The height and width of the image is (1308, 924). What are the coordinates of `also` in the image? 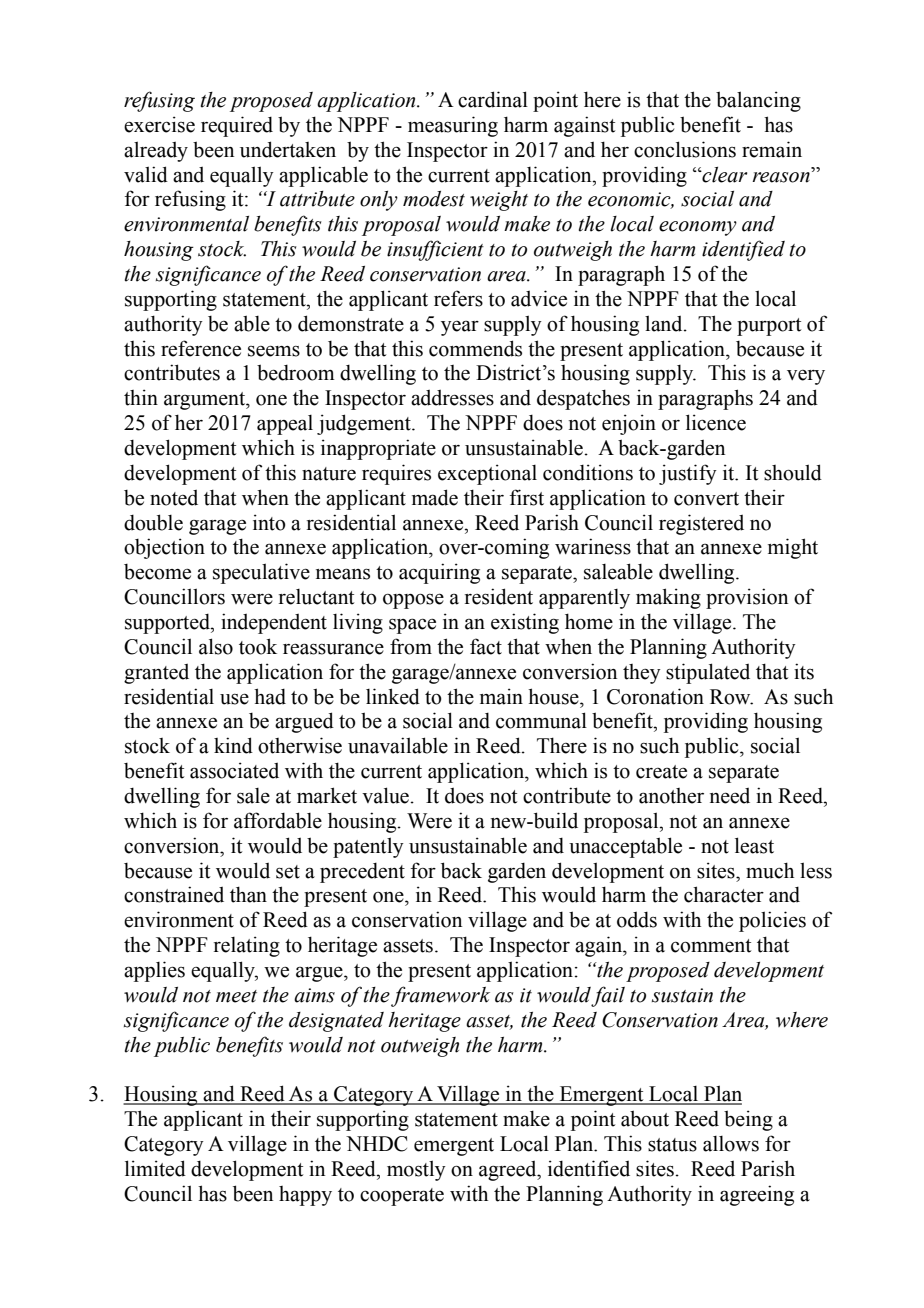 It's located at (216, 646).
